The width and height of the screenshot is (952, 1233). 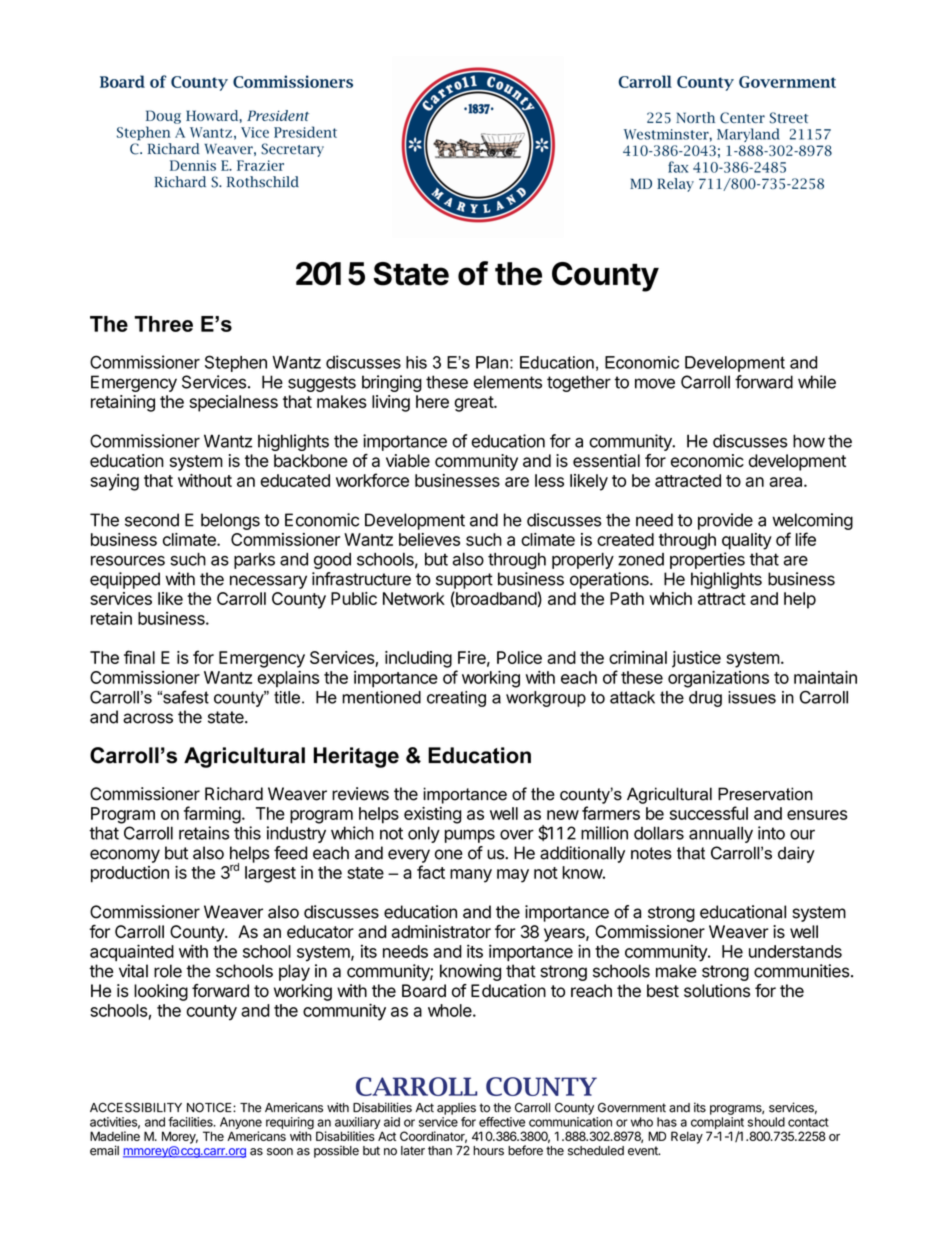 I want to click on issues, so click(x=752, y=697).
